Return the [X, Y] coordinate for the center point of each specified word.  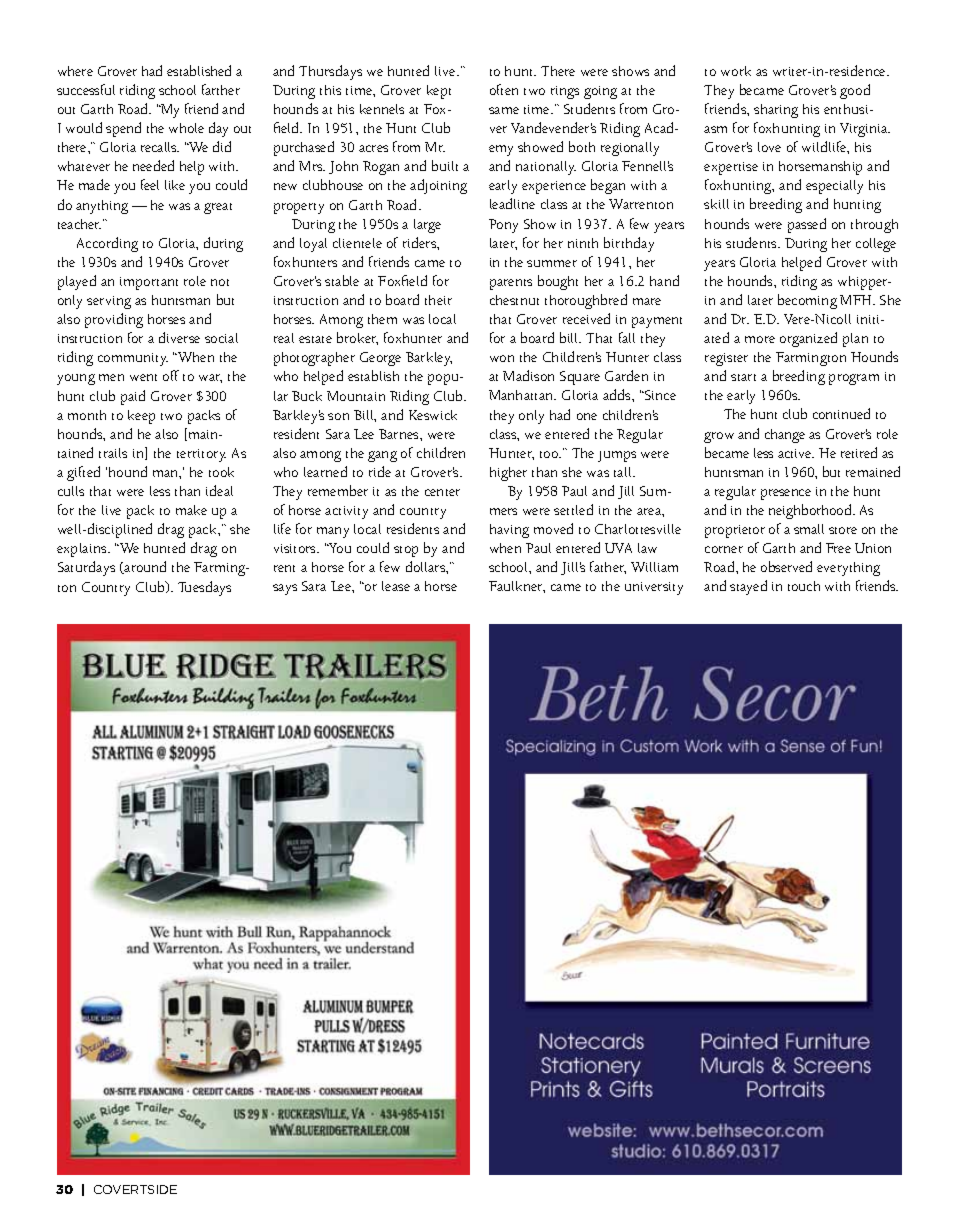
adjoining [438, 186]
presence [786, 494]
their [438, 300]
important [149, 283]
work [736, 71]
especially [834, 187]
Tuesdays [204, 588]
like [175, 185]
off [171, 375]
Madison [528, 375]
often [504, 89]
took [221, 472]
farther [221, 89]
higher [508, 474]
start [743, 377]
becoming [807, 301]
